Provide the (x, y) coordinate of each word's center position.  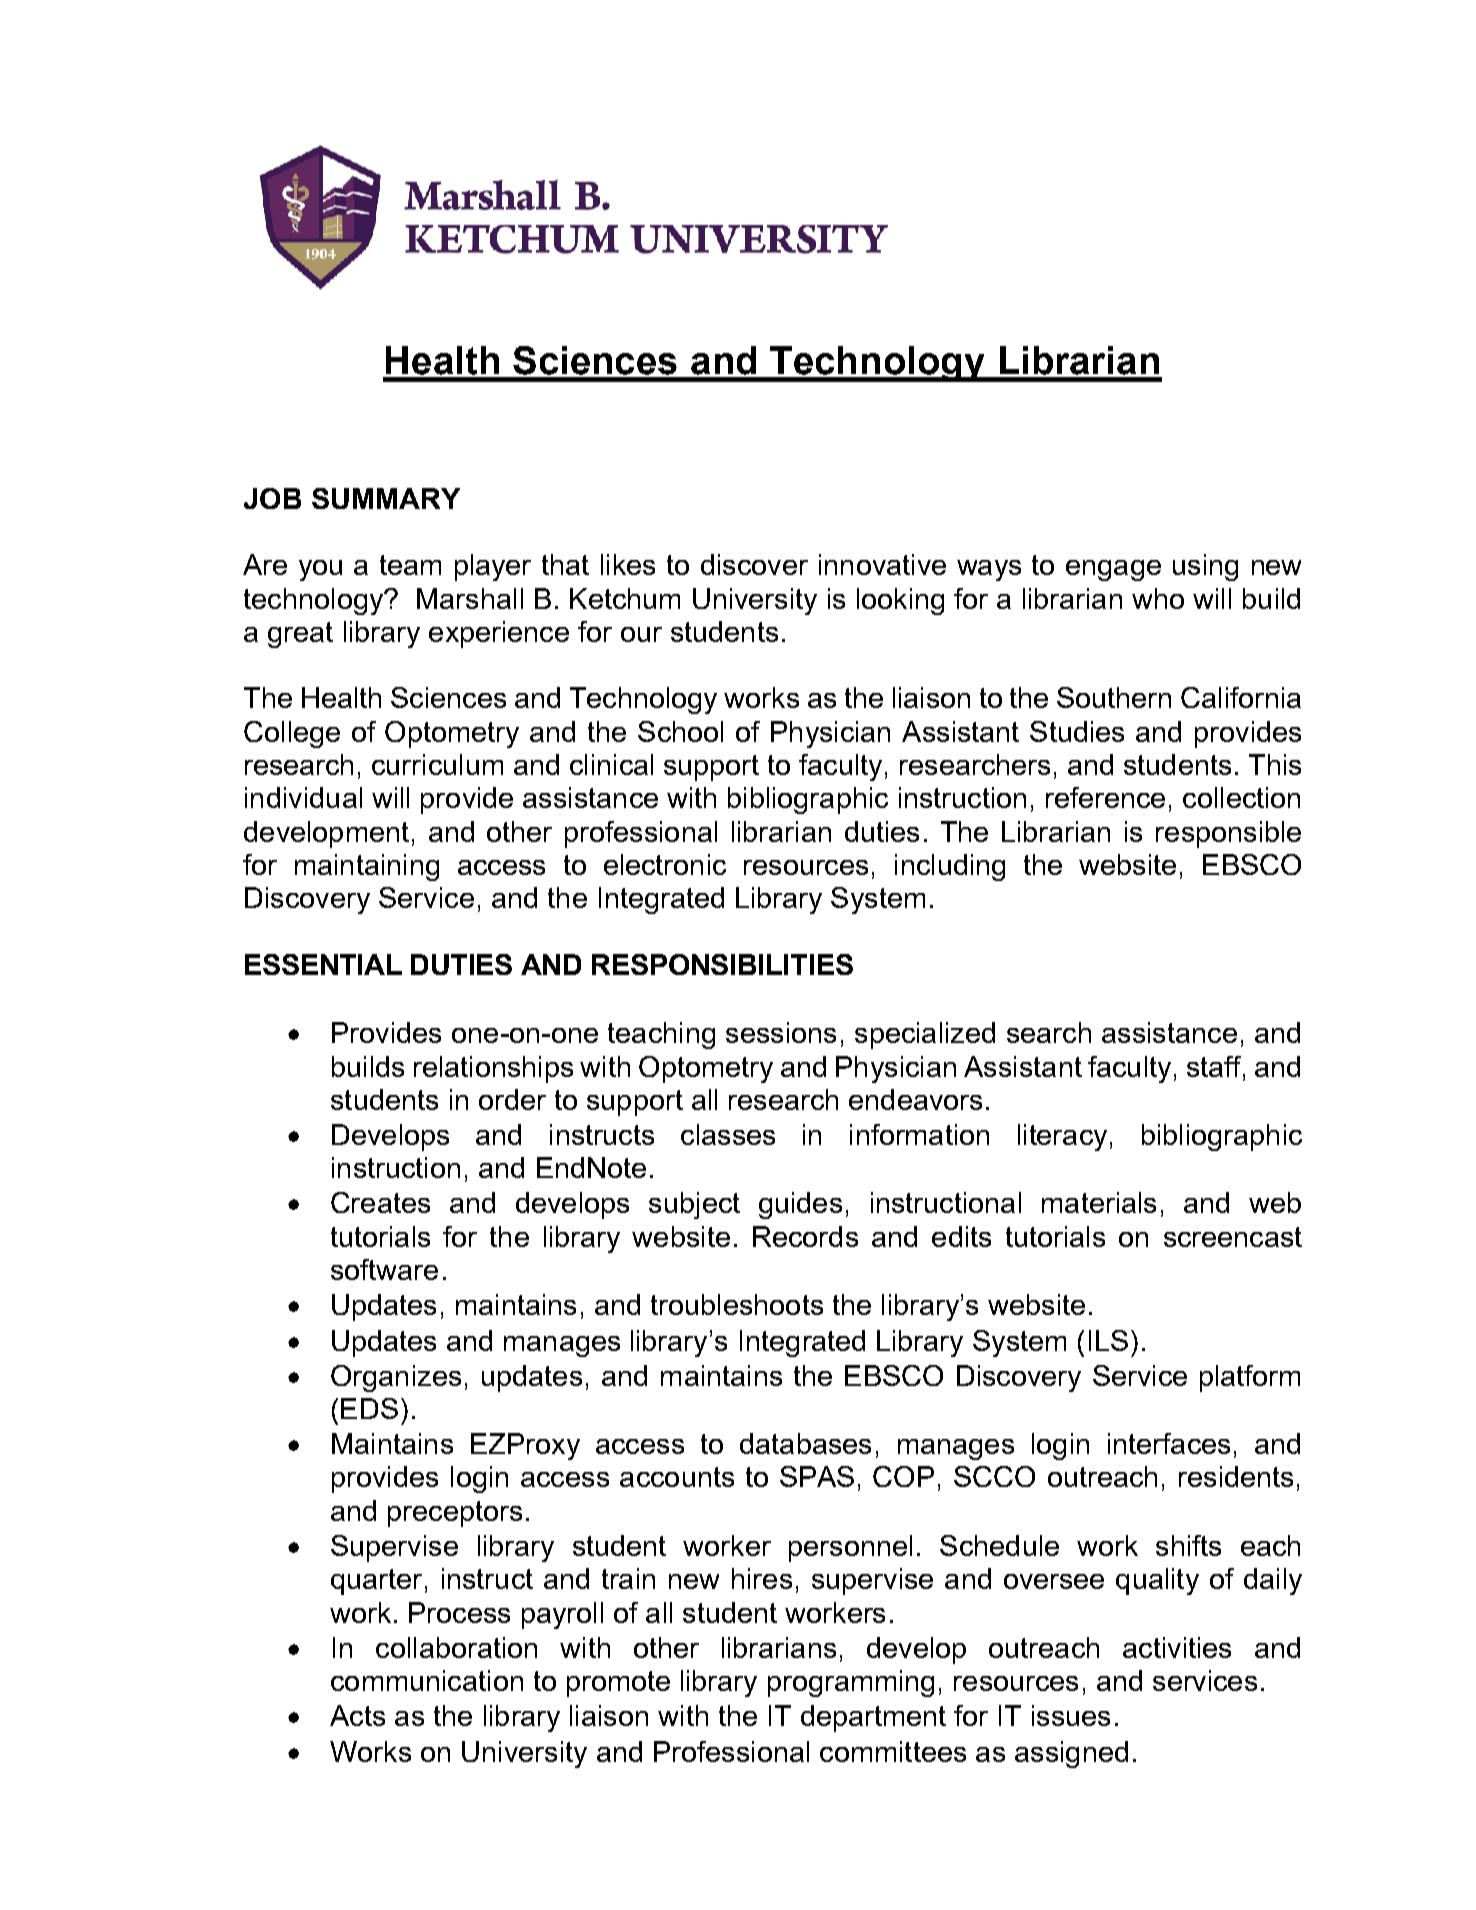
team (410, 565)
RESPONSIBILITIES (722, 964)
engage (1113, 570)
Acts (357, 1715)
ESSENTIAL (323, 964)
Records (805, 1236)
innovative (882, 564)
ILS (1108, 1340)
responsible (1228, 834)
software (384, 1269)
